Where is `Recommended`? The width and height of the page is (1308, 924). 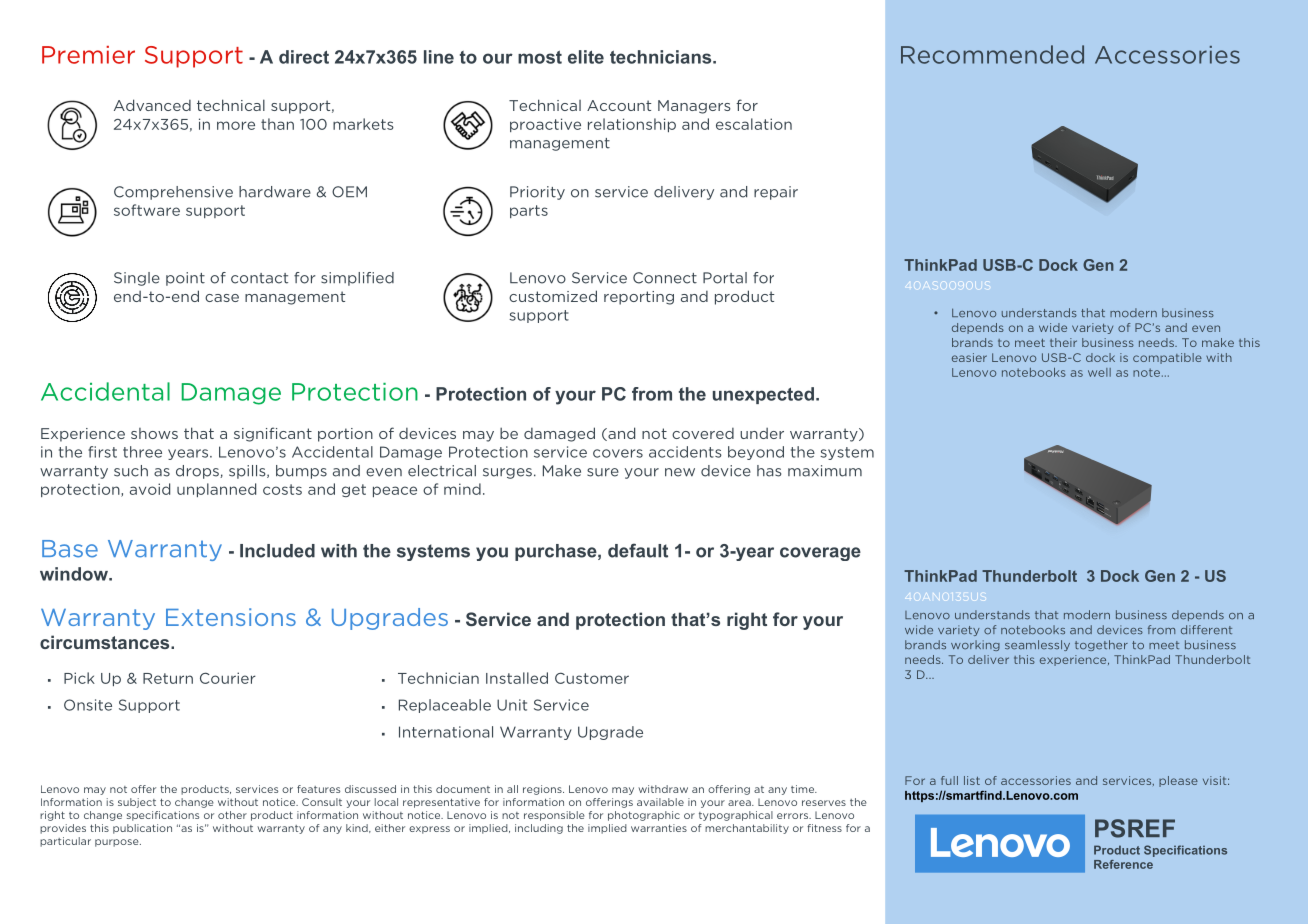 Recommended is located at coordinates (992, 54).
